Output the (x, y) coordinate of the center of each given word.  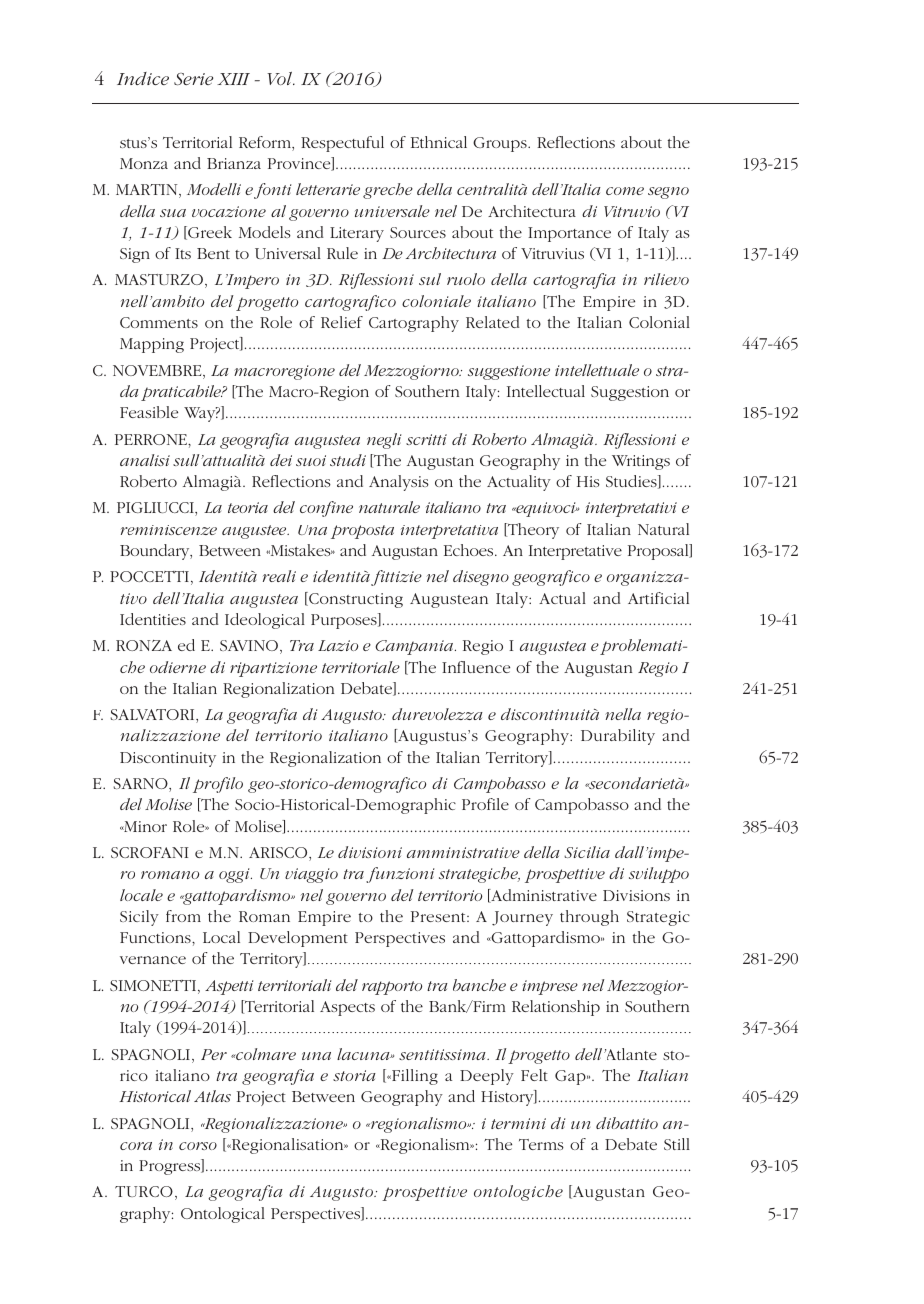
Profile (485, 804)
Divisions (636, 895)
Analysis (399, 483)
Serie (193, 79)
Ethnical (439, 142)
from (183, 916)
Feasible (149, 412)
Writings (641, 462)
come (625, 191)
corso (198, 1146)
